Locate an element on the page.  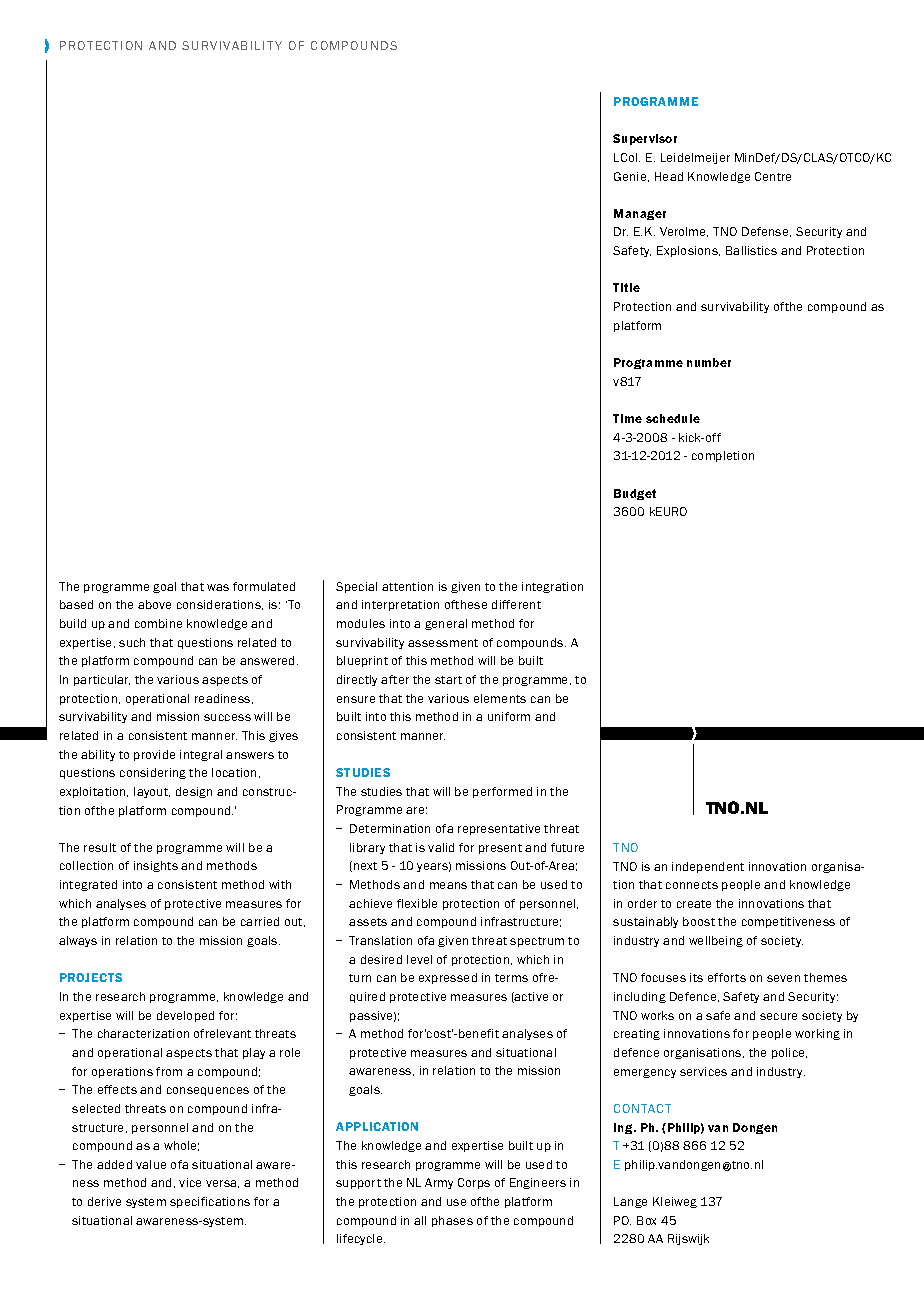
phases is located at coordinates (452, 1221).
